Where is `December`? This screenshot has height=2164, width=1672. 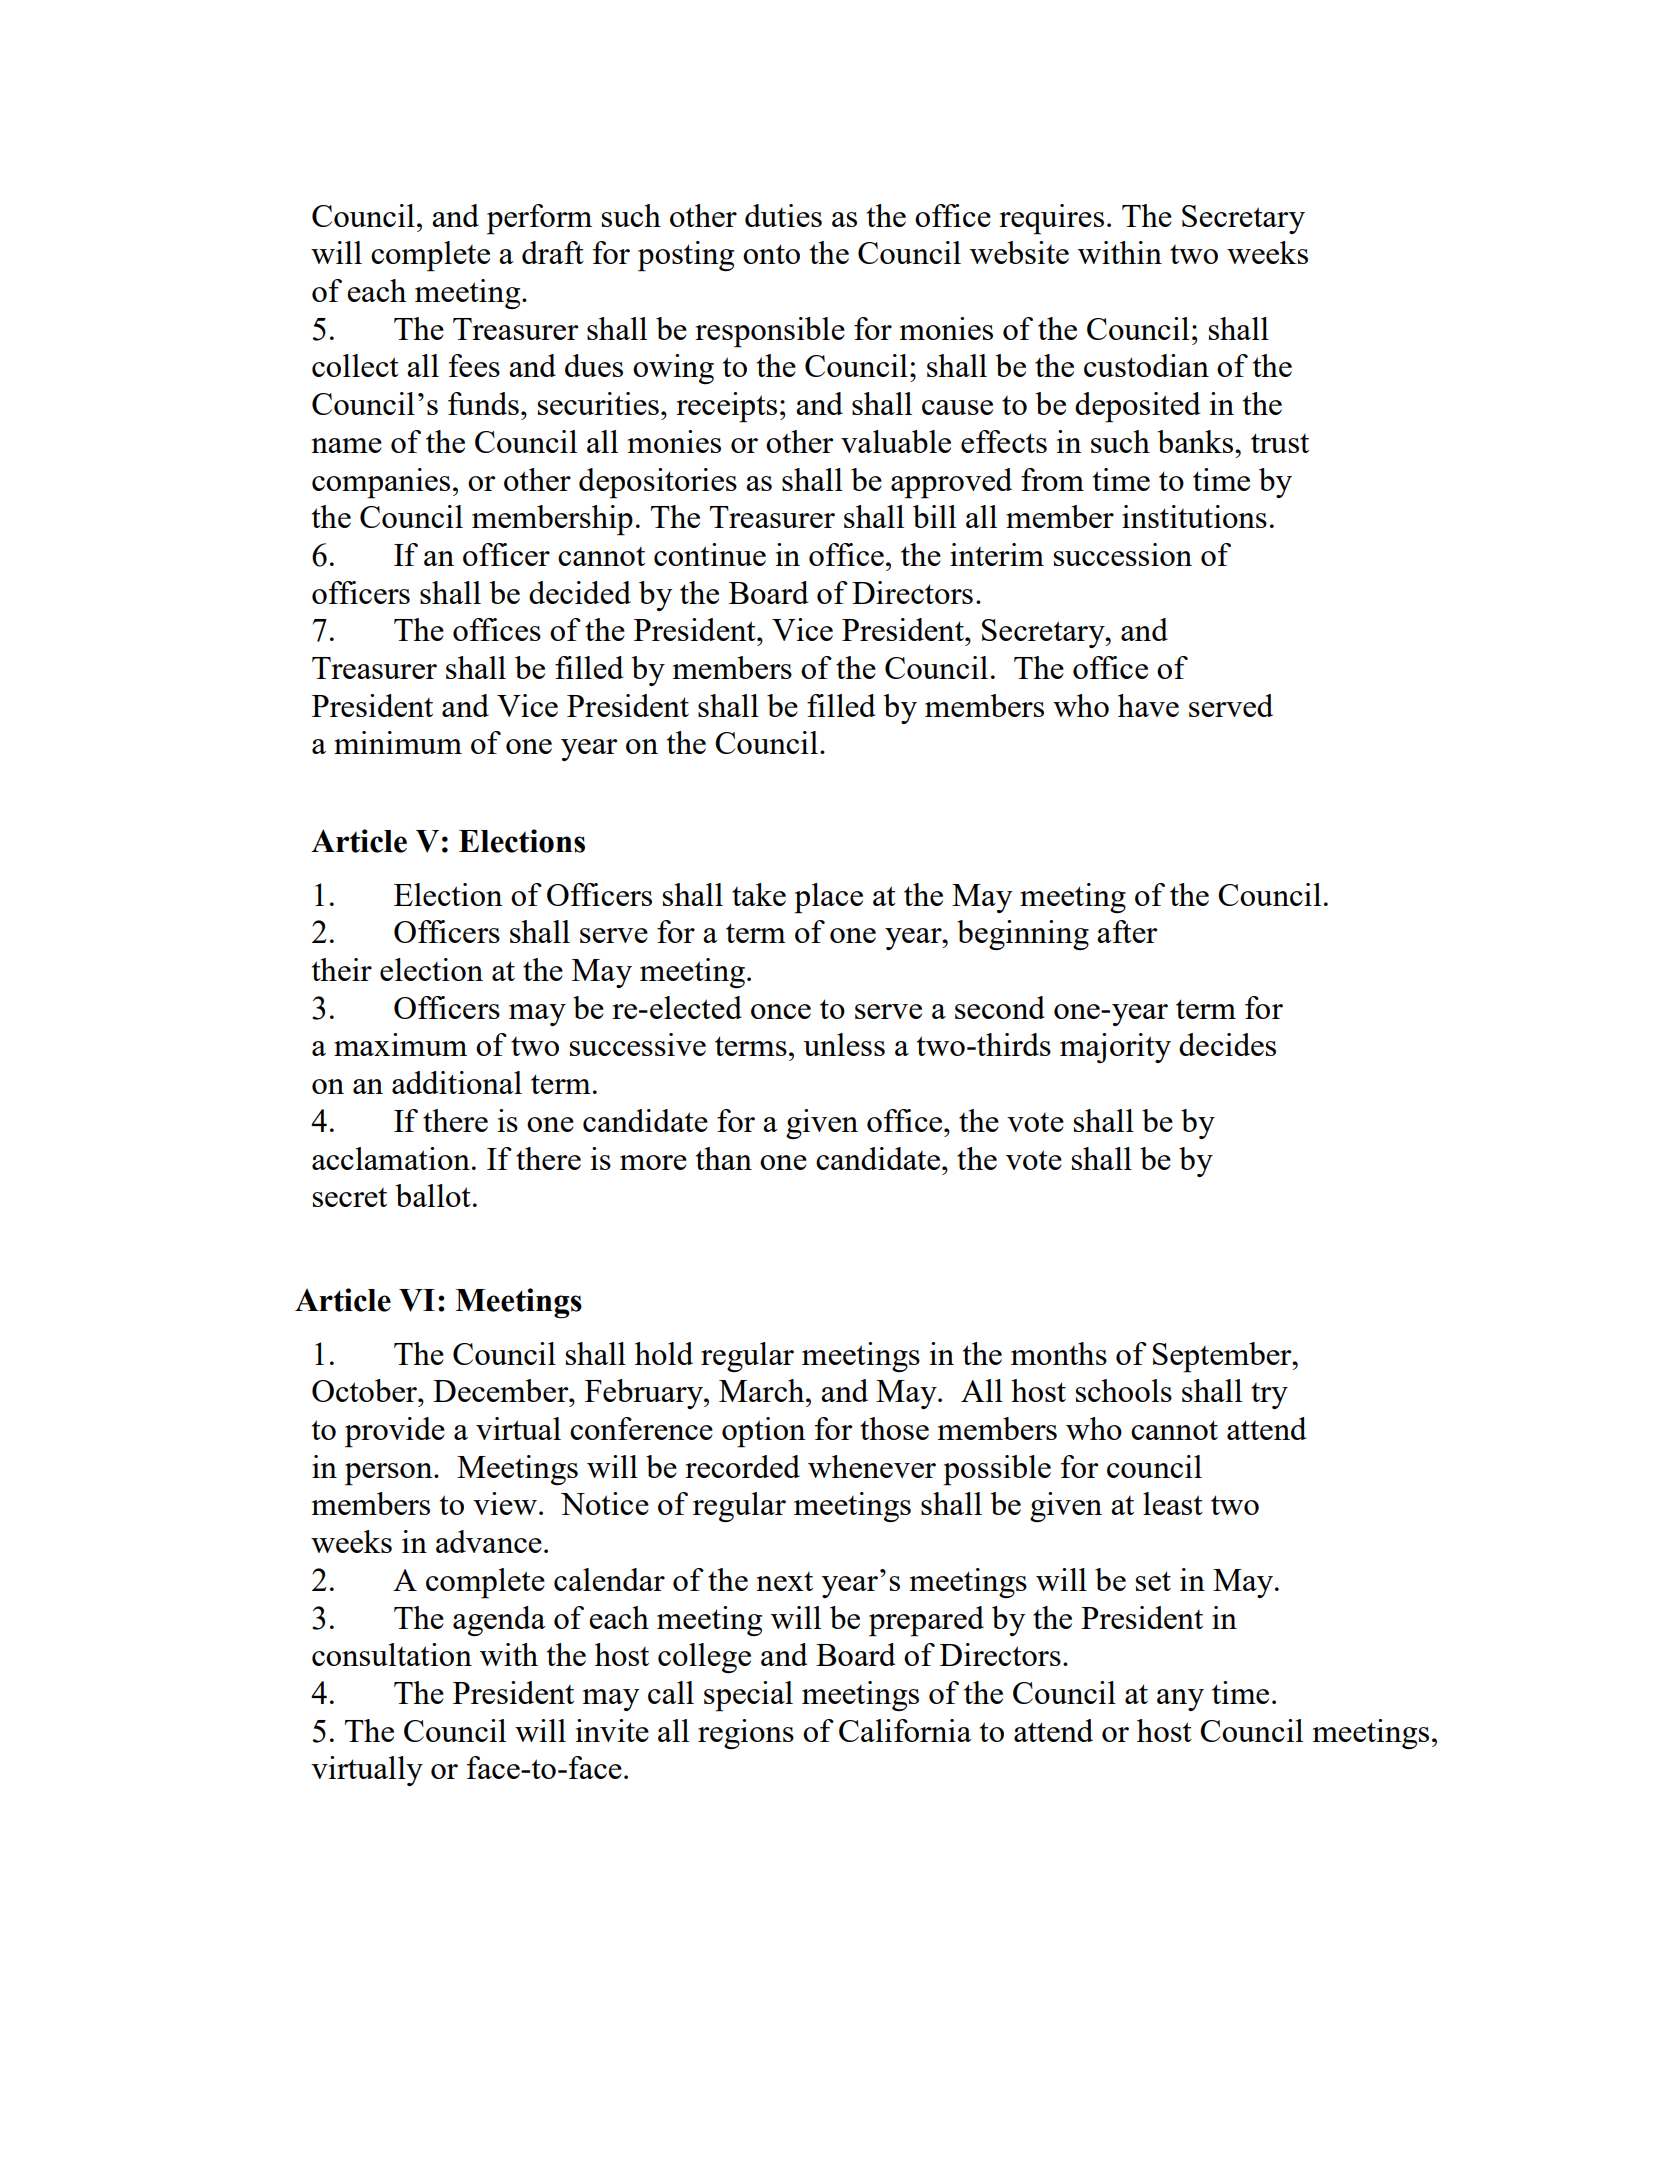
December is located at coordinates (502, 1390).
